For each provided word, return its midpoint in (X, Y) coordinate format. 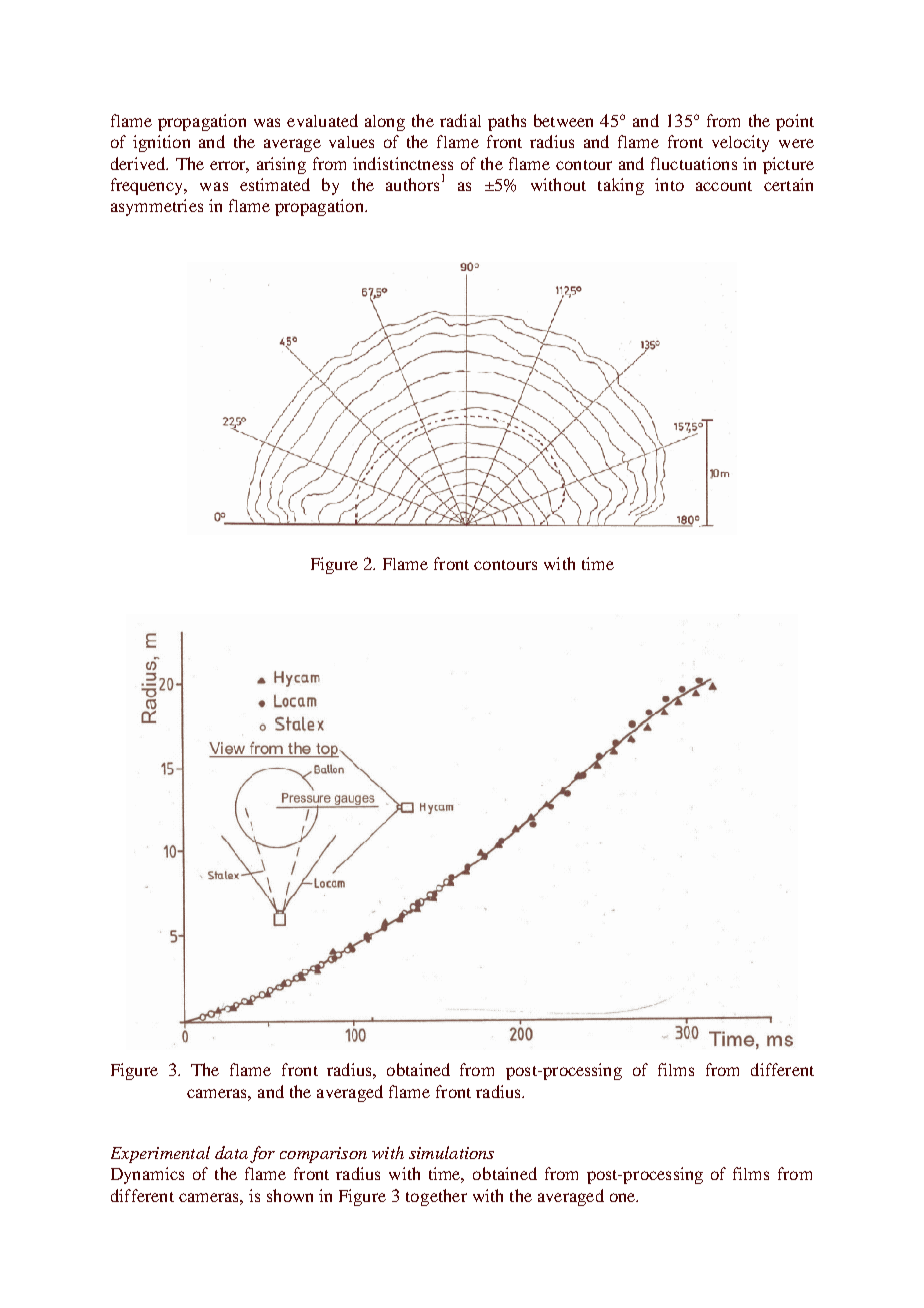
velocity (740, 143)
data (231, 1152)
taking (621, 186)
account (724, 186)
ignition (161, 143)
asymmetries (157, 207)
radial (460, 120)
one (624, 1197)
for (262, 1154)
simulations (451, 1152)
